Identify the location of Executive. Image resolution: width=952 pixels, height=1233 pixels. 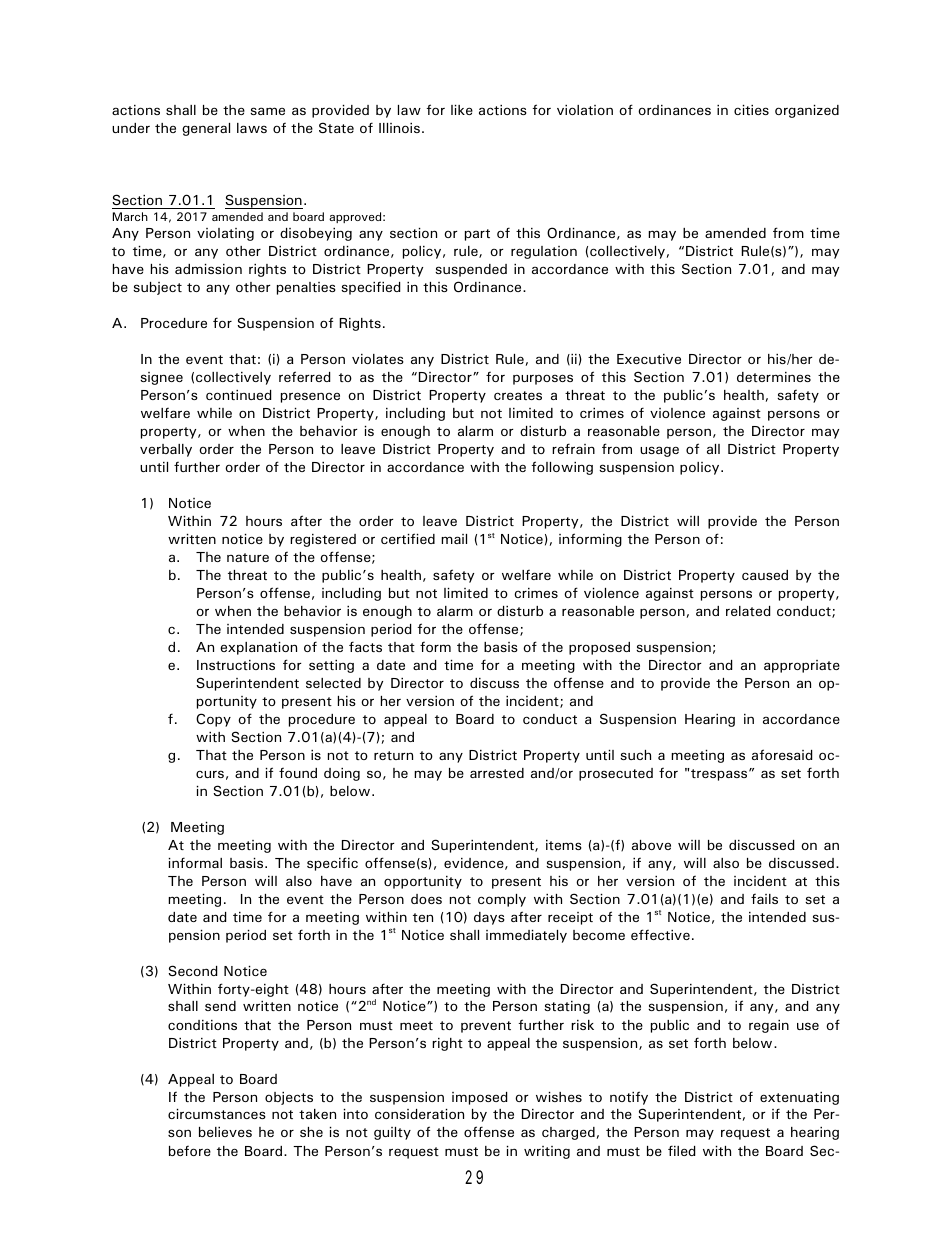
(649, 359).
